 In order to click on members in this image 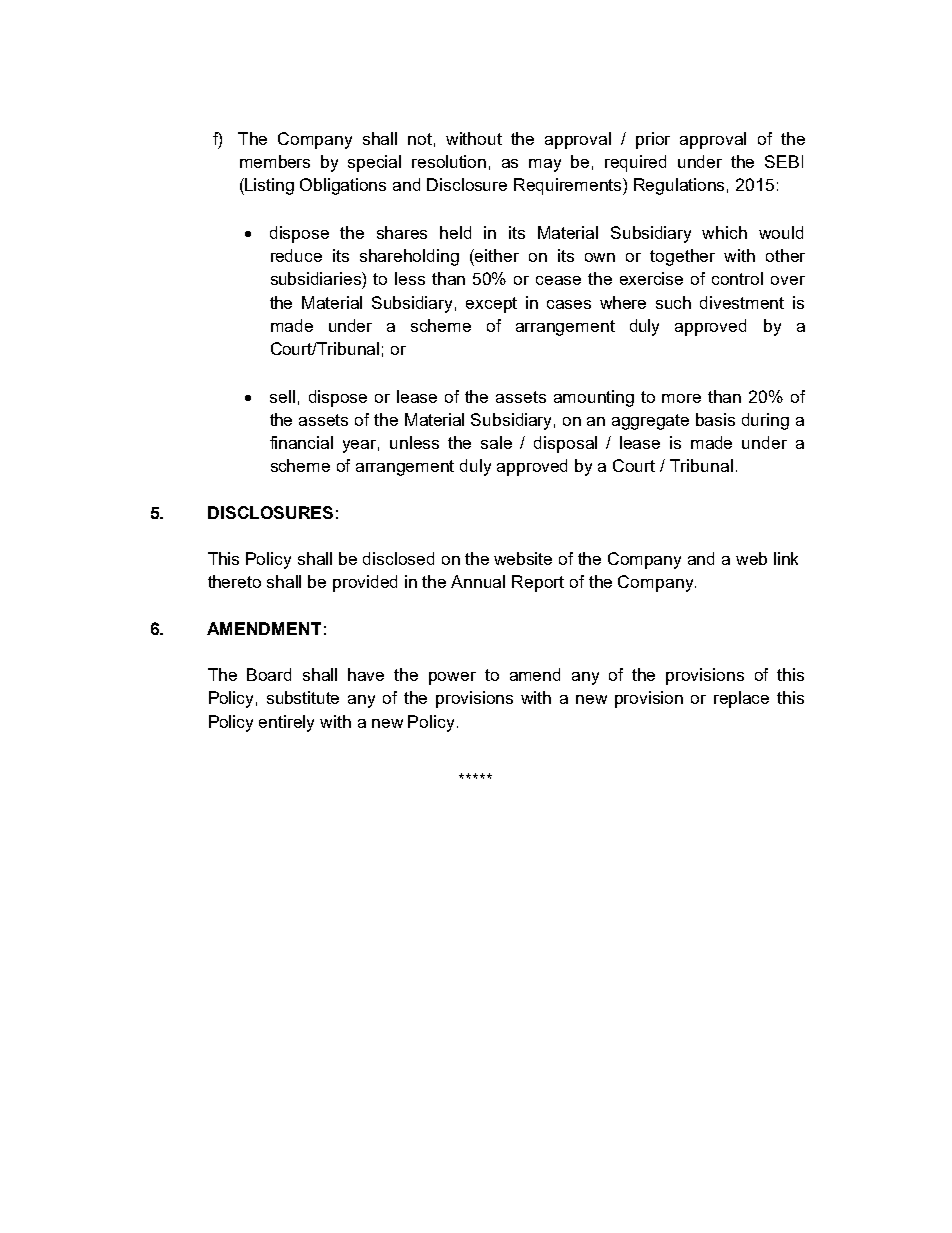, I will do `click(275, 161)`.
